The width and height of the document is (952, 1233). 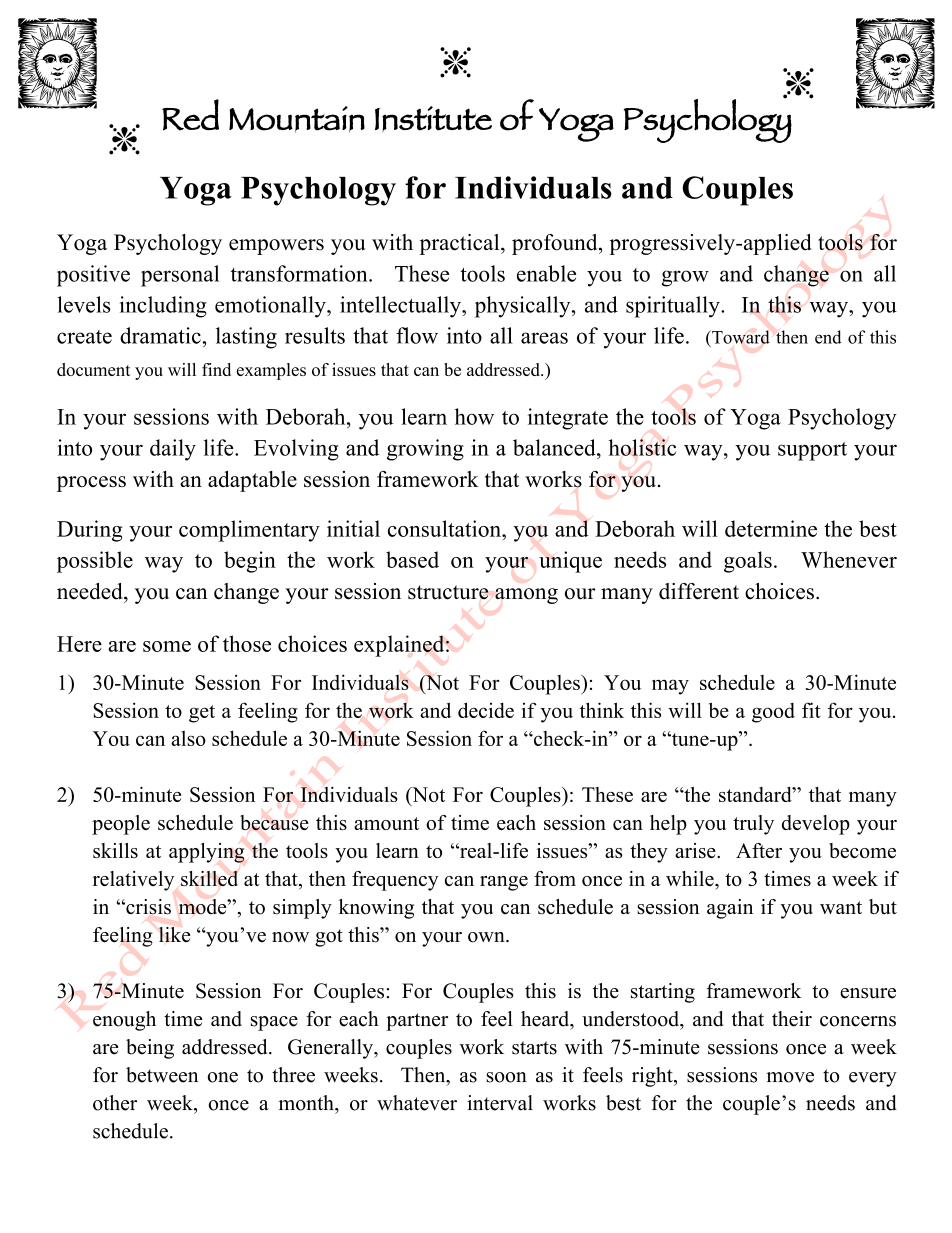 What do you see at coordinates (486, 710) in the document?
I see `decide` at bounding box center [486, 710].
